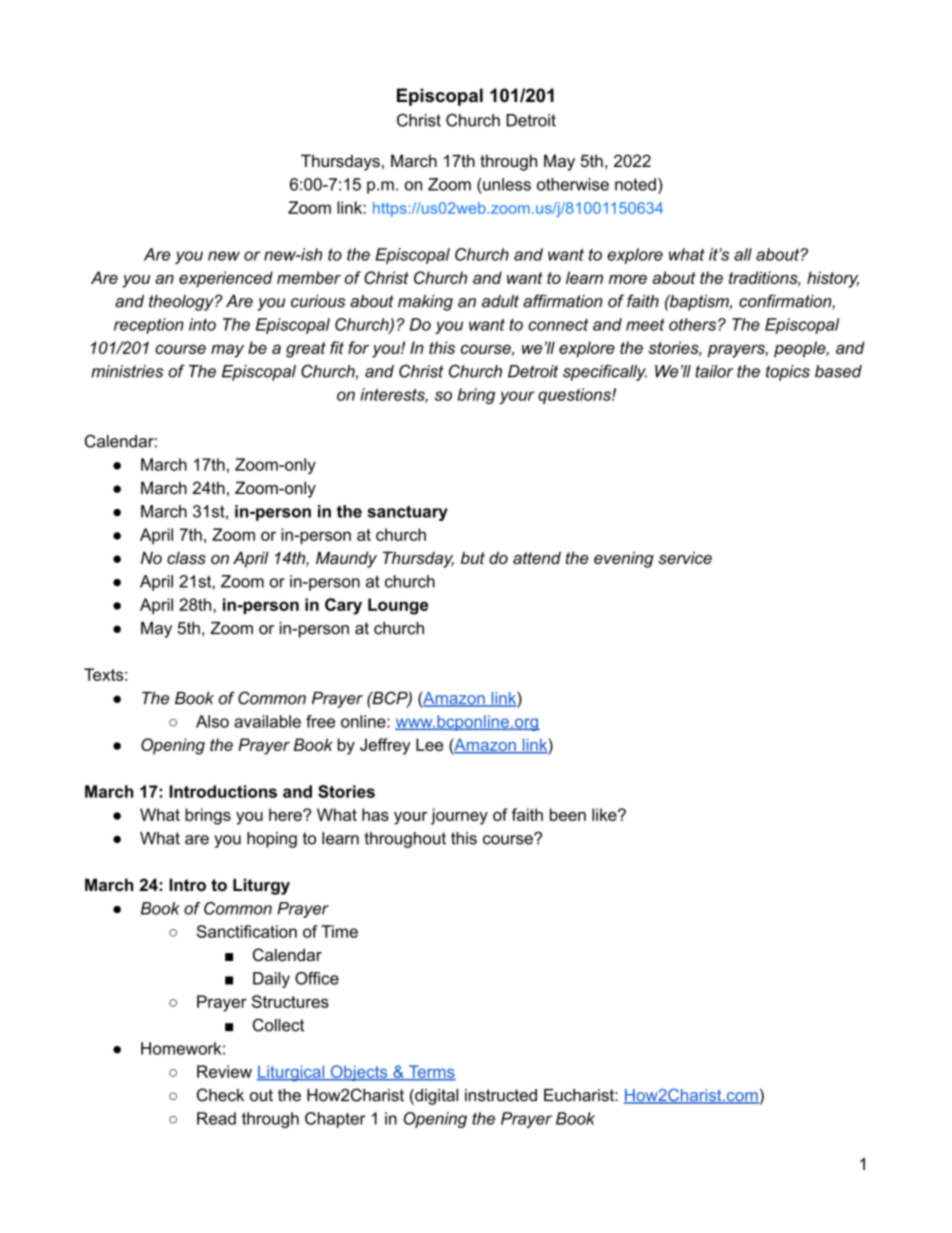 The width and height of the page is (952, 1233). Describe the element at coordinates (506, 184) in the page. I see `unless` at that location.
